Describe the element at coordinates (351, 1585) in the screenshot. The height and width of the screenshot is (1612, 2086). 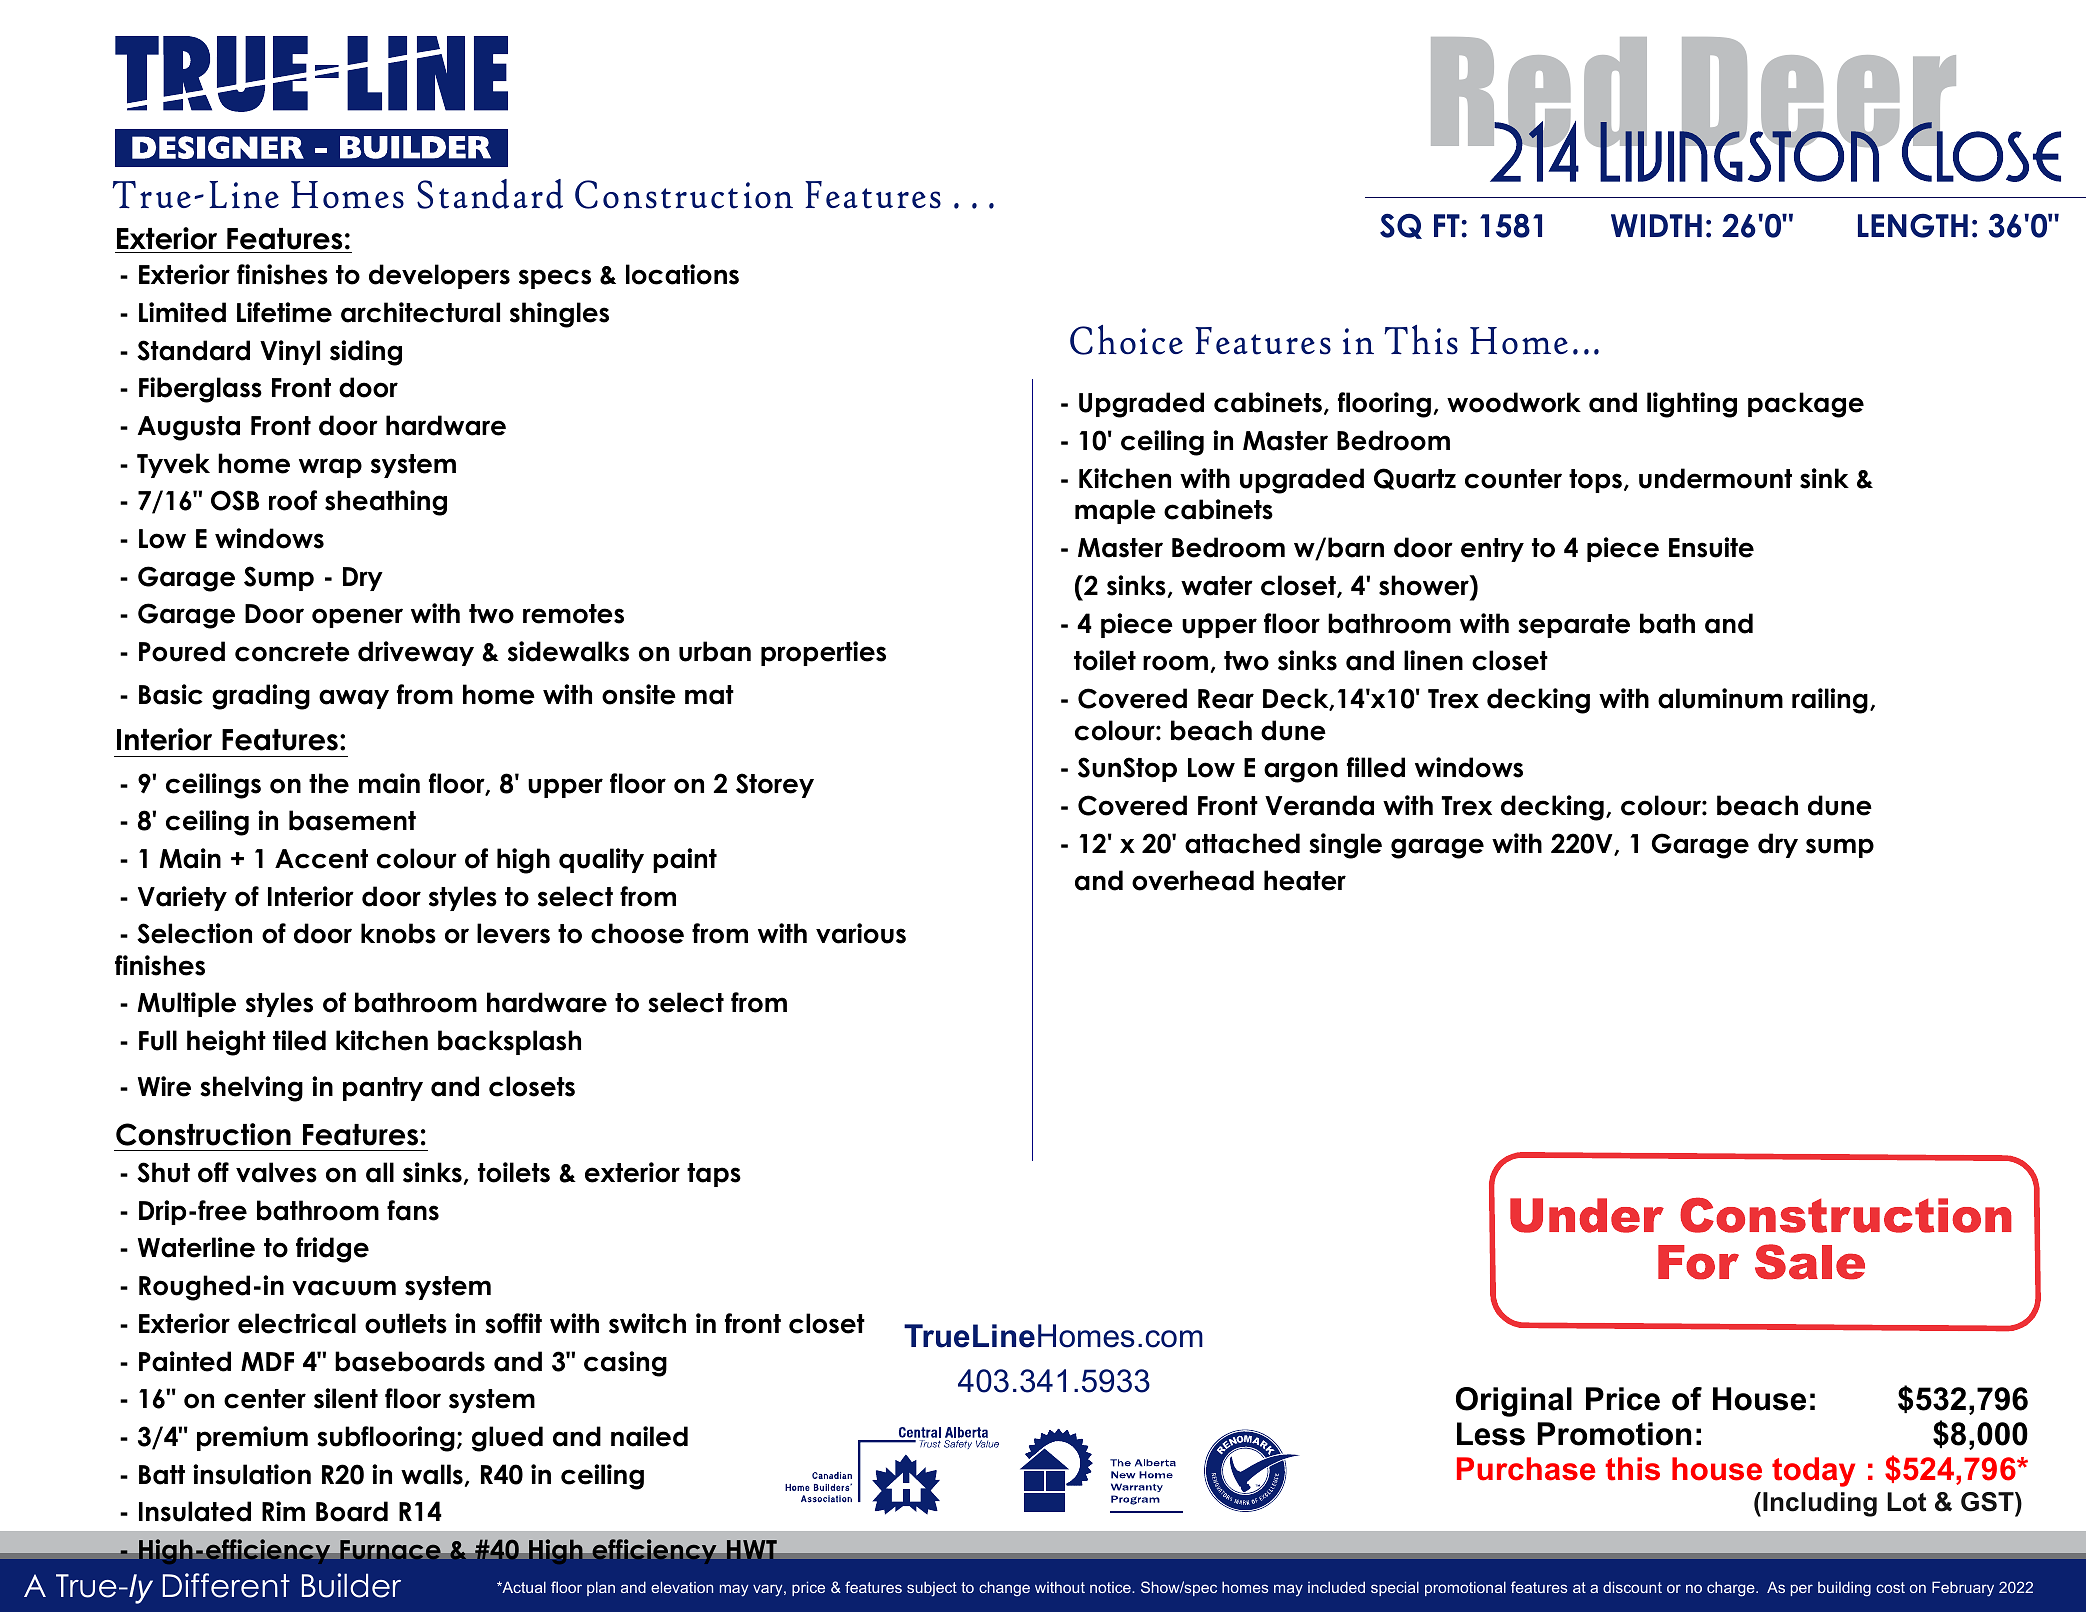
I see `Builder` at that location.
